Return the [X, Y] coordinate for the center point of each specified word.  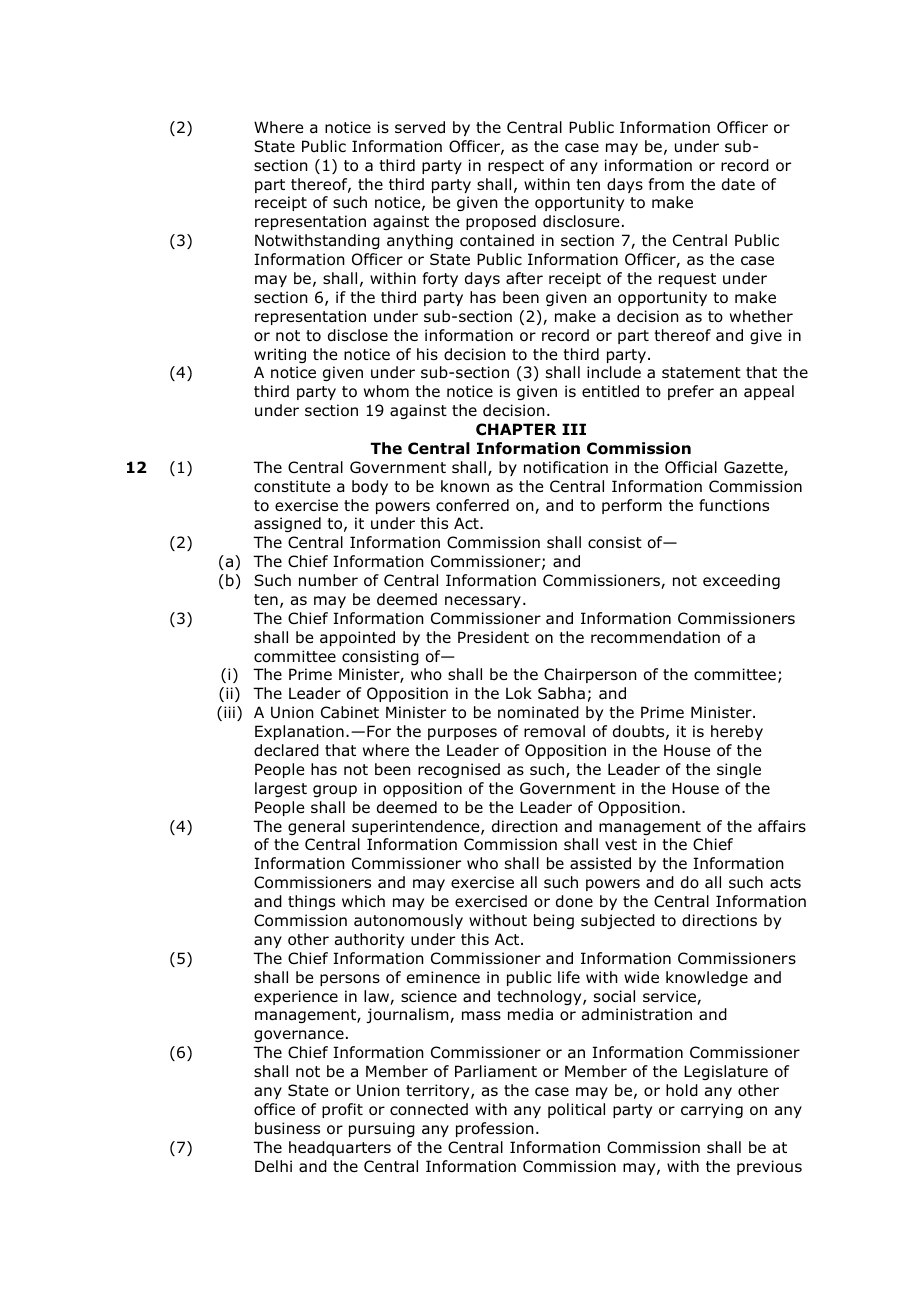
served [420, 127]
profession [495, 1129]
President [493, 637]
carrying [712, 1110]
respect [516, 167]
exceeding [741, 581]
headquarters [340, 1148]
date [738, 184]
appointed [357, 638]
